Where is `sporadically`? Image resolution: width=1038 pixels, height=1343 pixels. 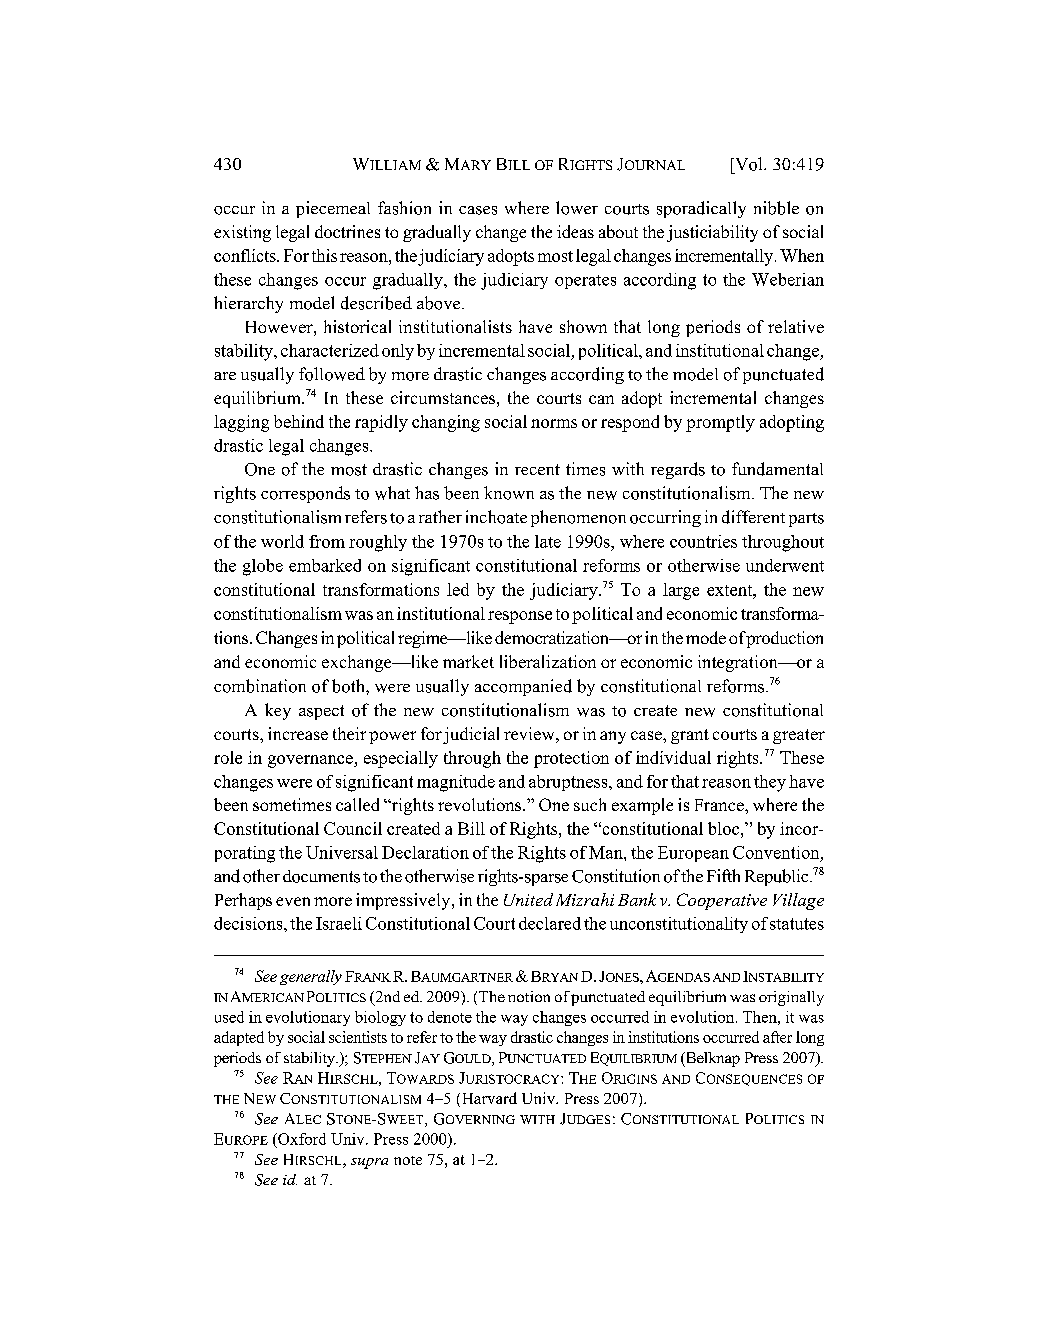
sporadically is located at coordinates (701, 209).
